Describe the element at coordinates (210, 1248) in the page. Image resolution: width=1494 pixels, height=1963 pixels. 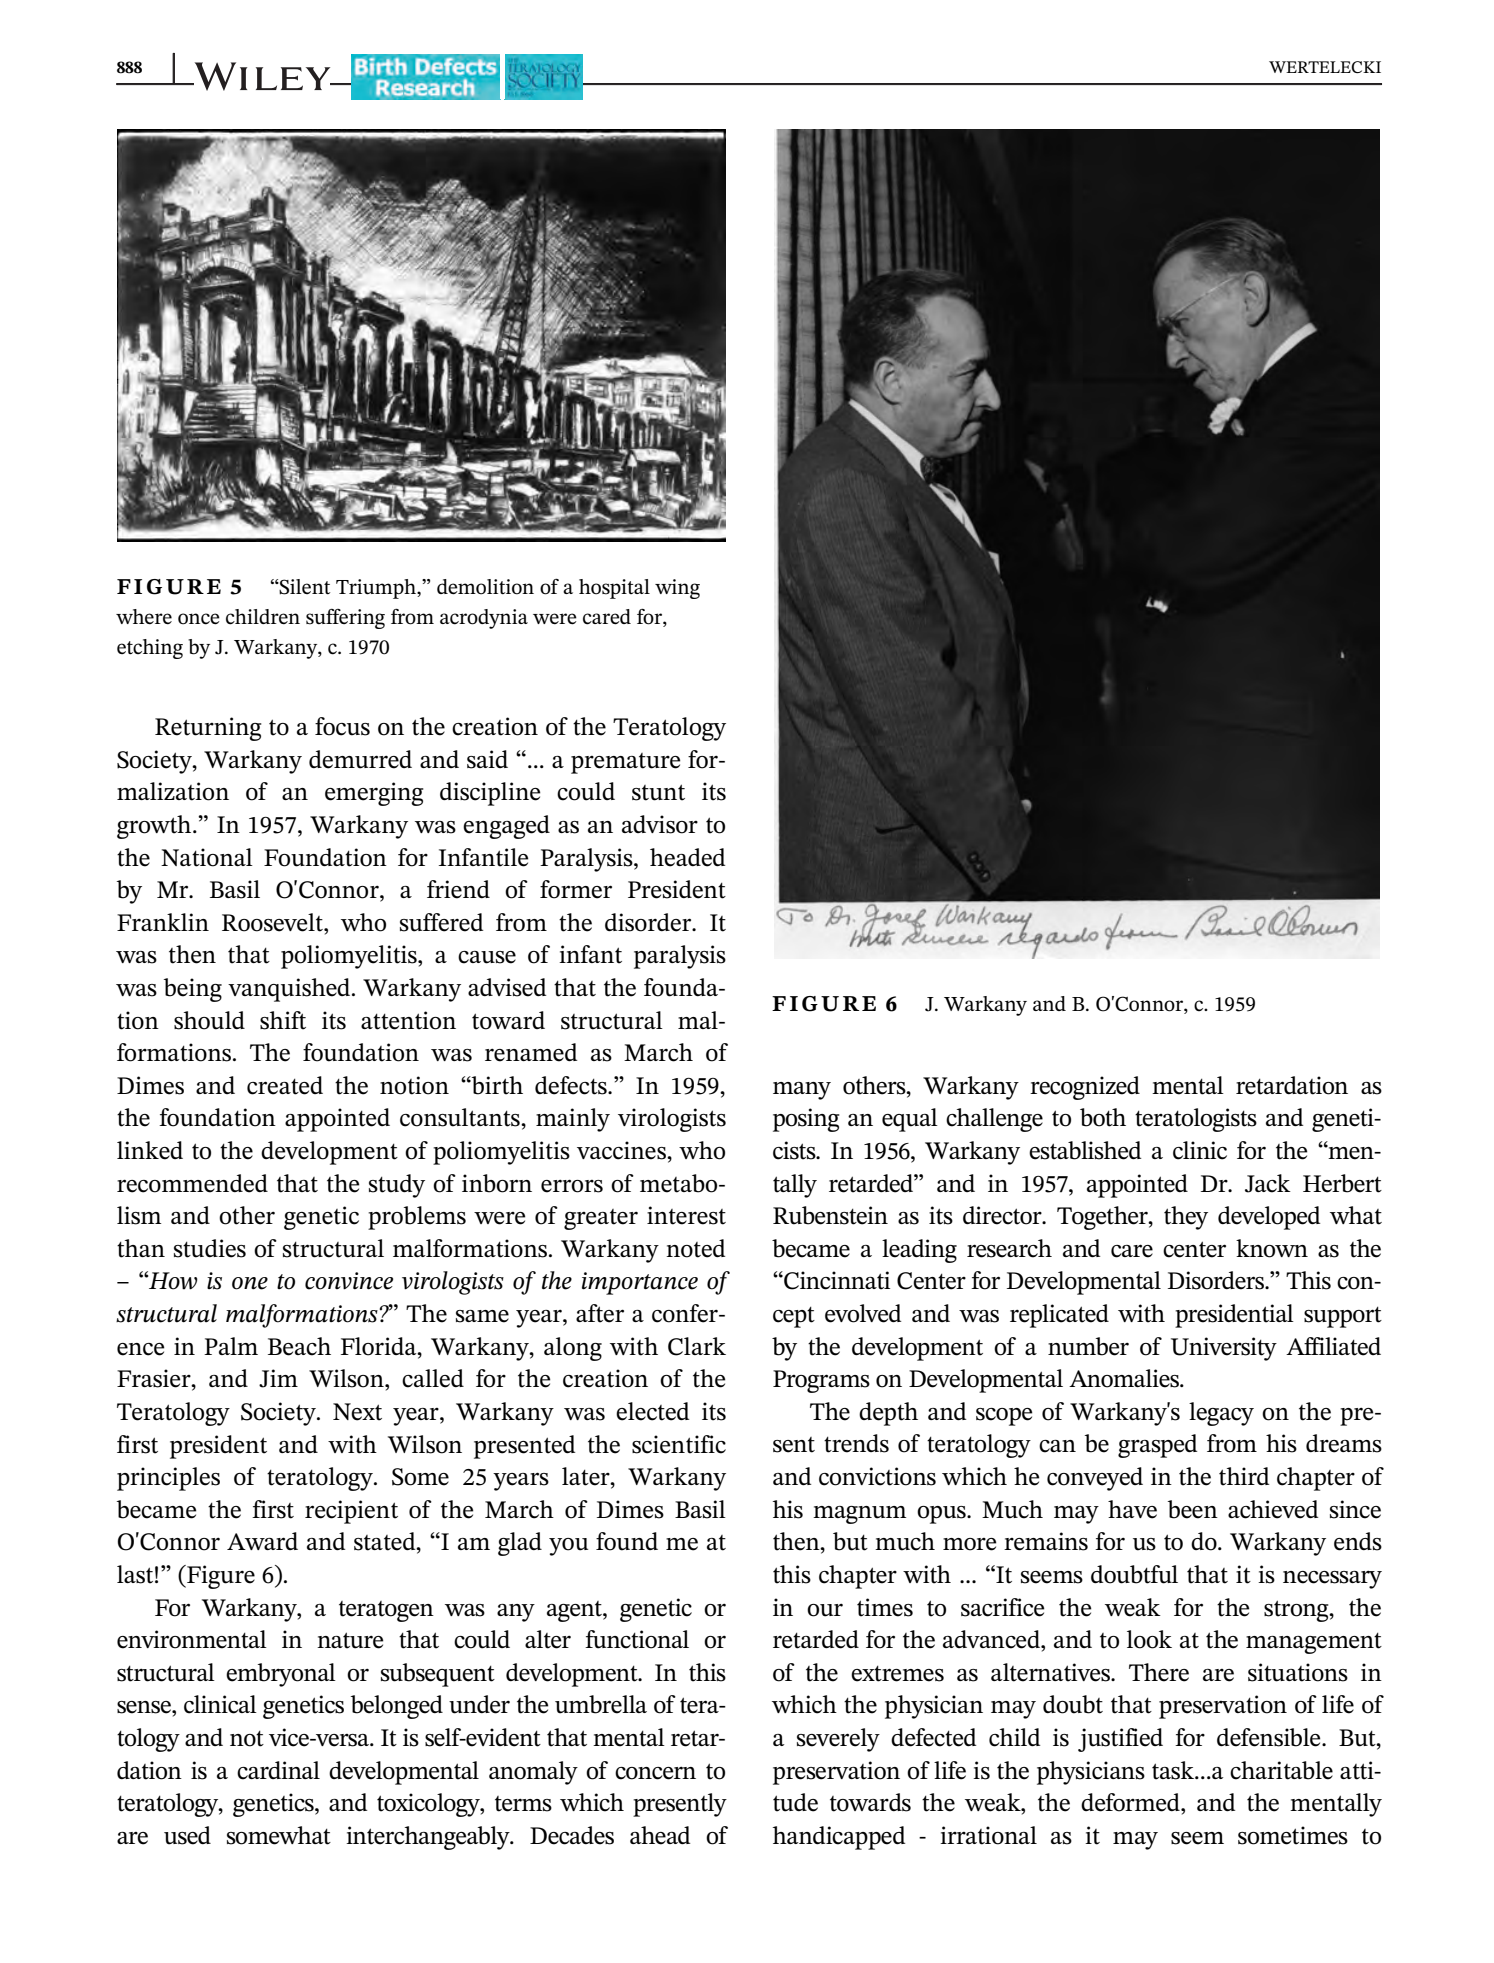
I see `studies` at that location.
